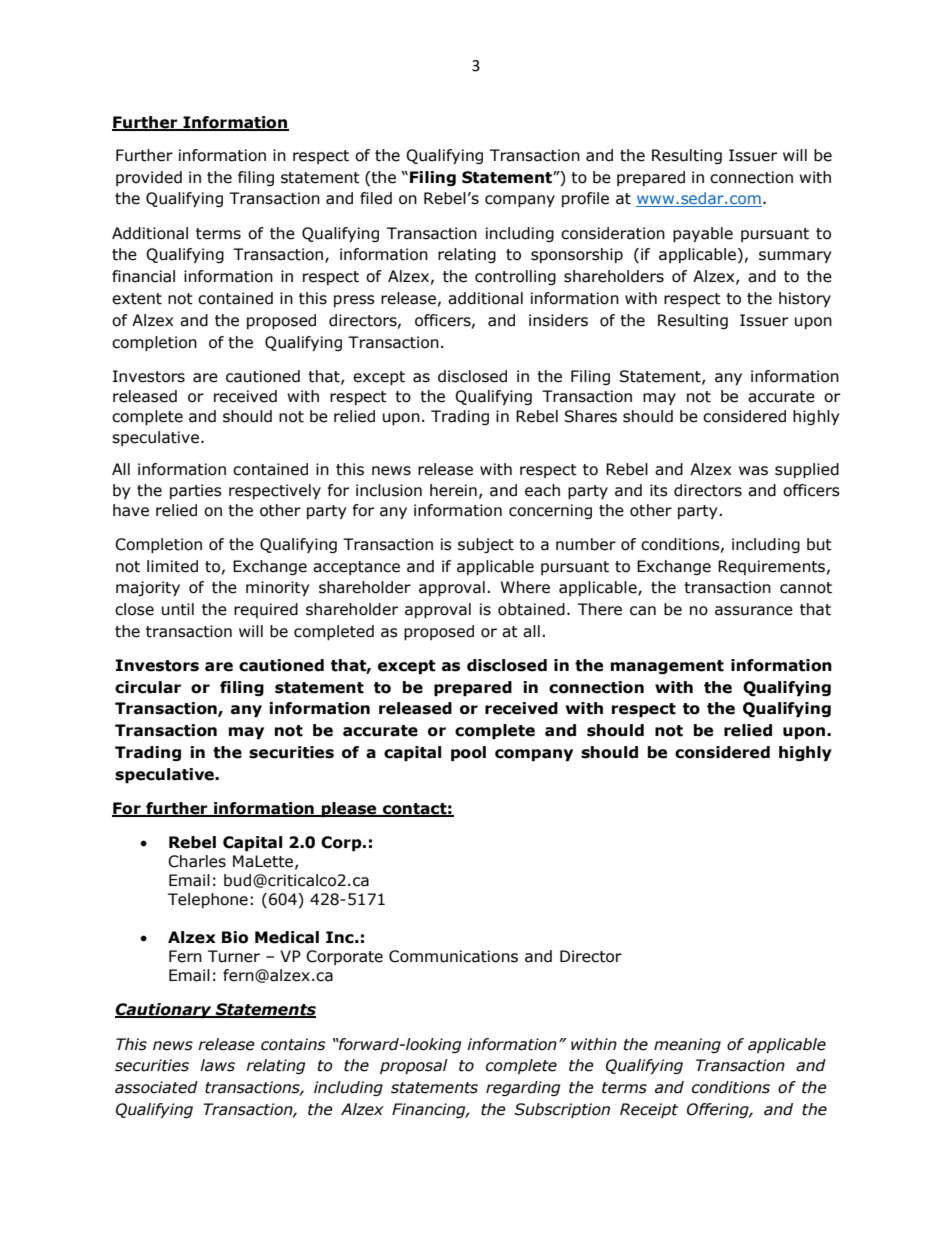 This image has width=952, height=1233. I want to click on obtained, so click(531, 609).
